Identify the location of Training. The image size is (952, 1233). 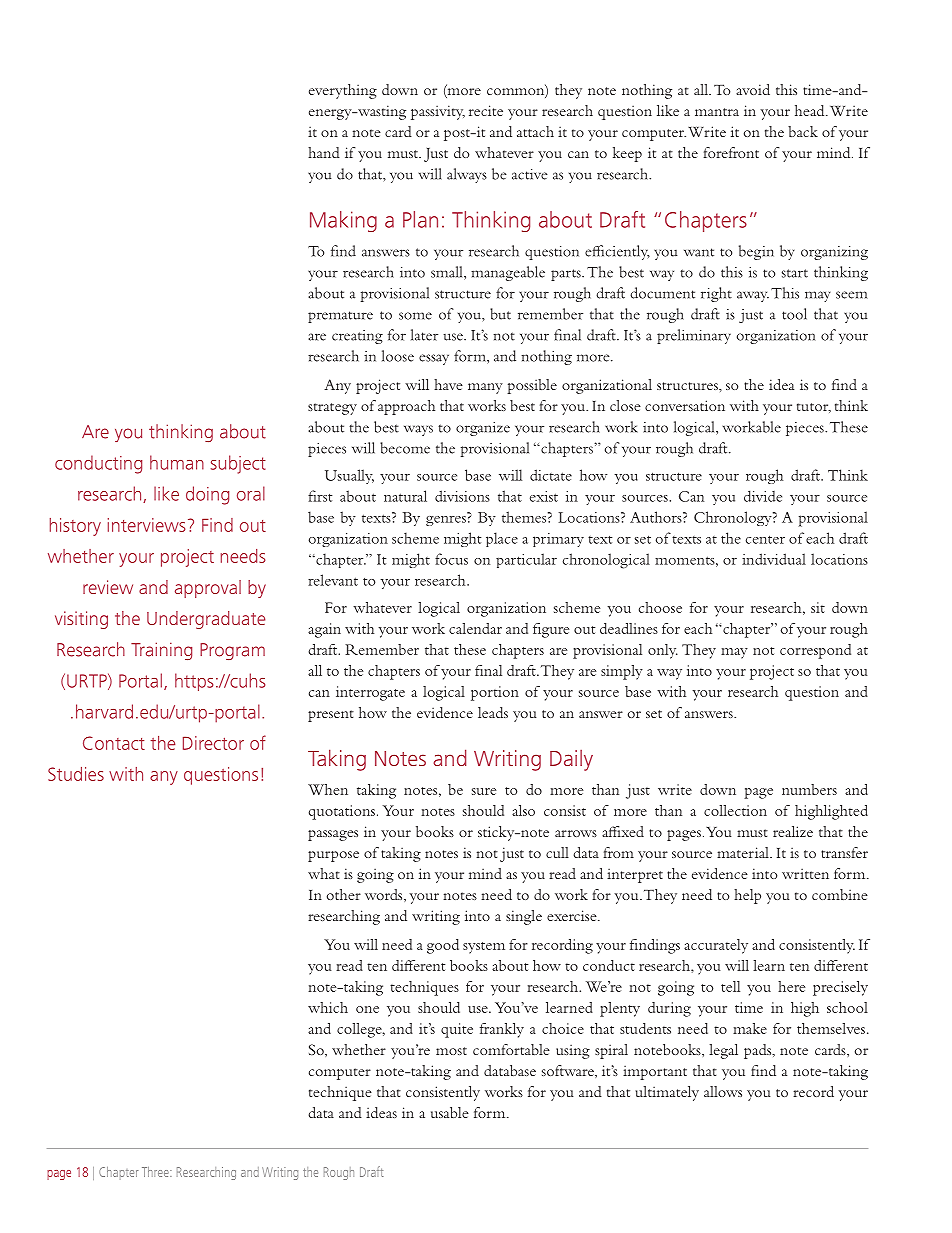
(161, 651).
